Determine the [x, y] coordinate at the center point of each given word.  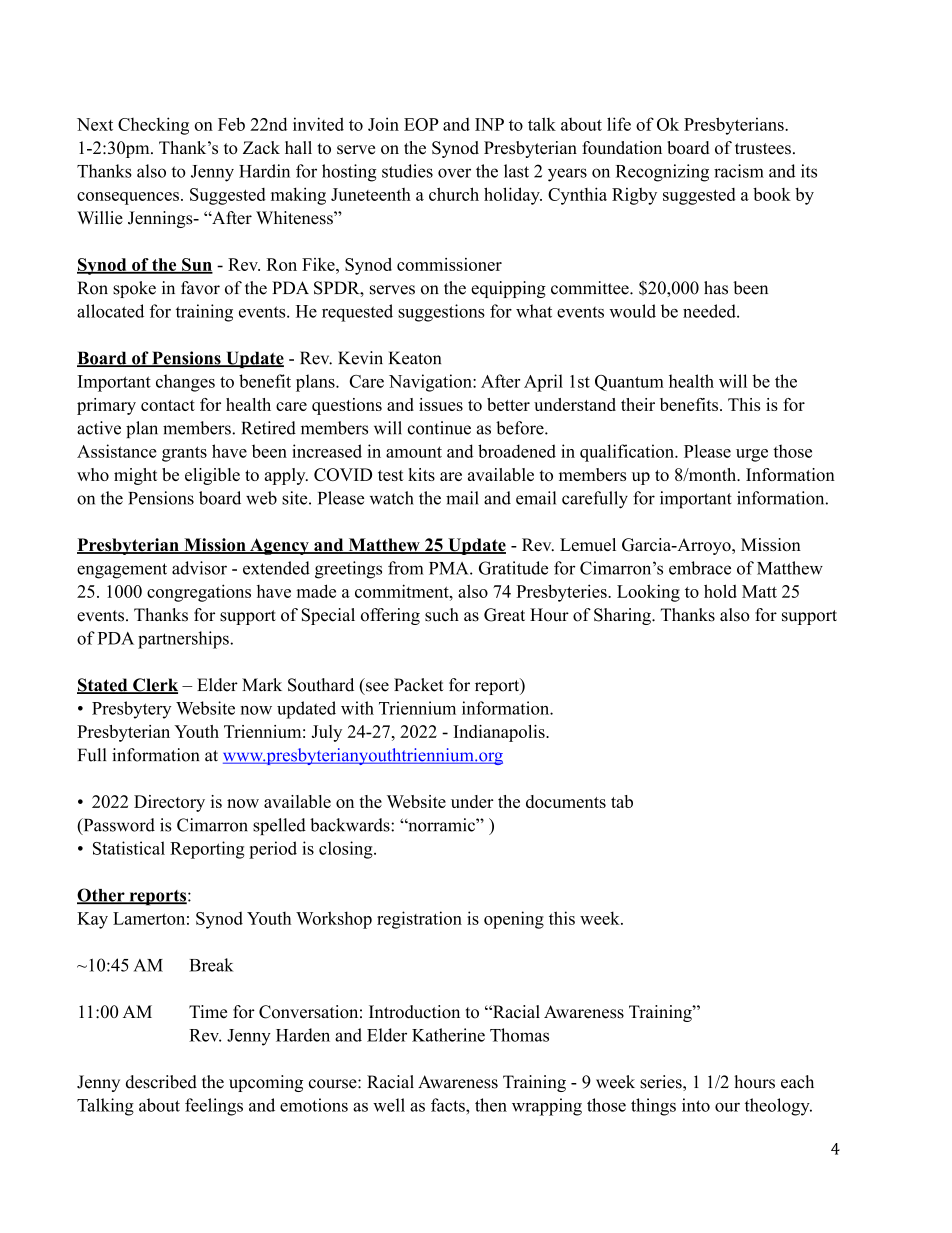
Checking [153, 126]
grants [184, 454]
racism [739, 171]
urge [752, 455]
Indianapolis [500, 733]
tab [622, 801]
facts [449, 1105]
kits [421, 474]
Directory [169, 803]
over [454, 173]
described [161, 1082]
